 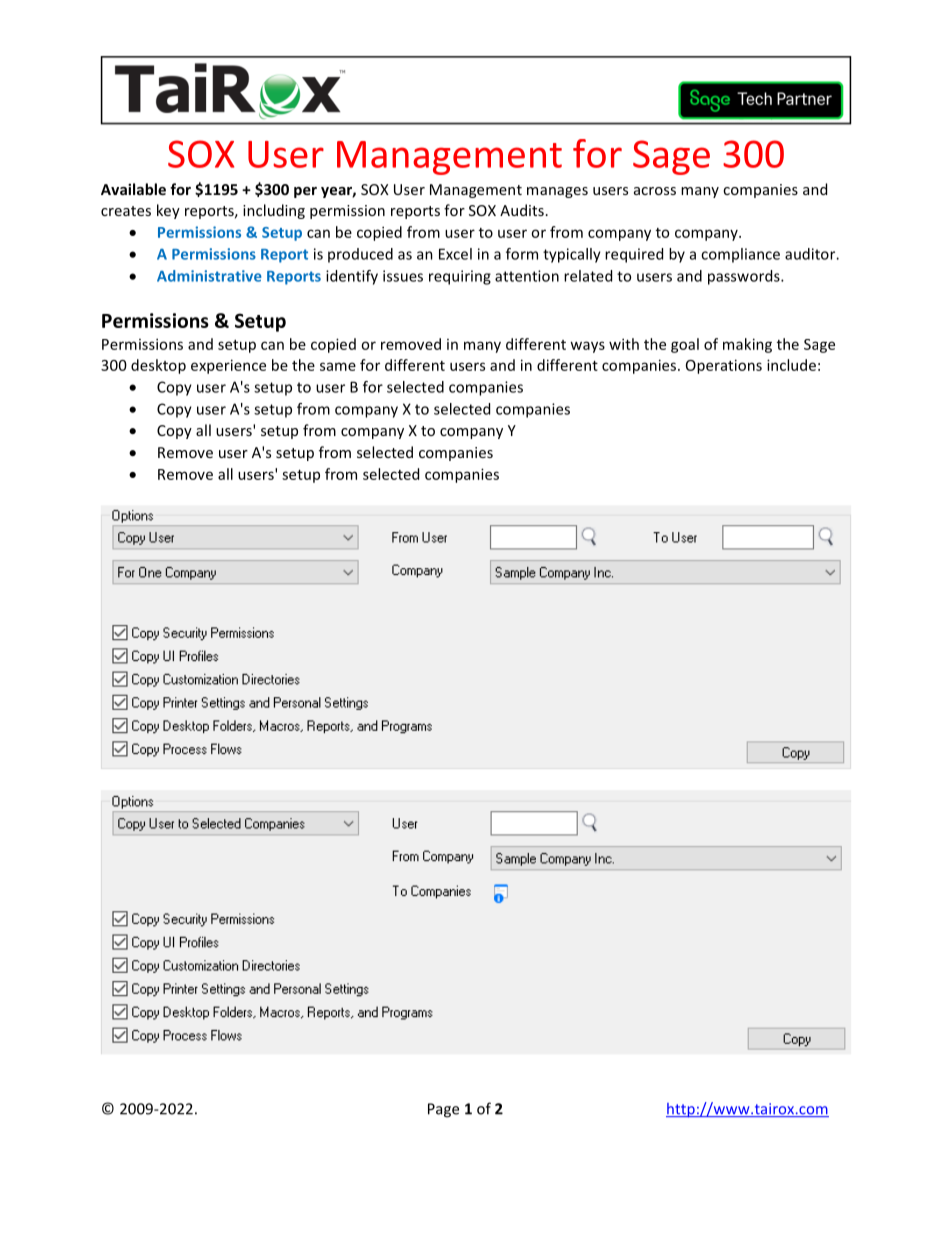 I want to click on desktop, so click(x=158, y=366).
